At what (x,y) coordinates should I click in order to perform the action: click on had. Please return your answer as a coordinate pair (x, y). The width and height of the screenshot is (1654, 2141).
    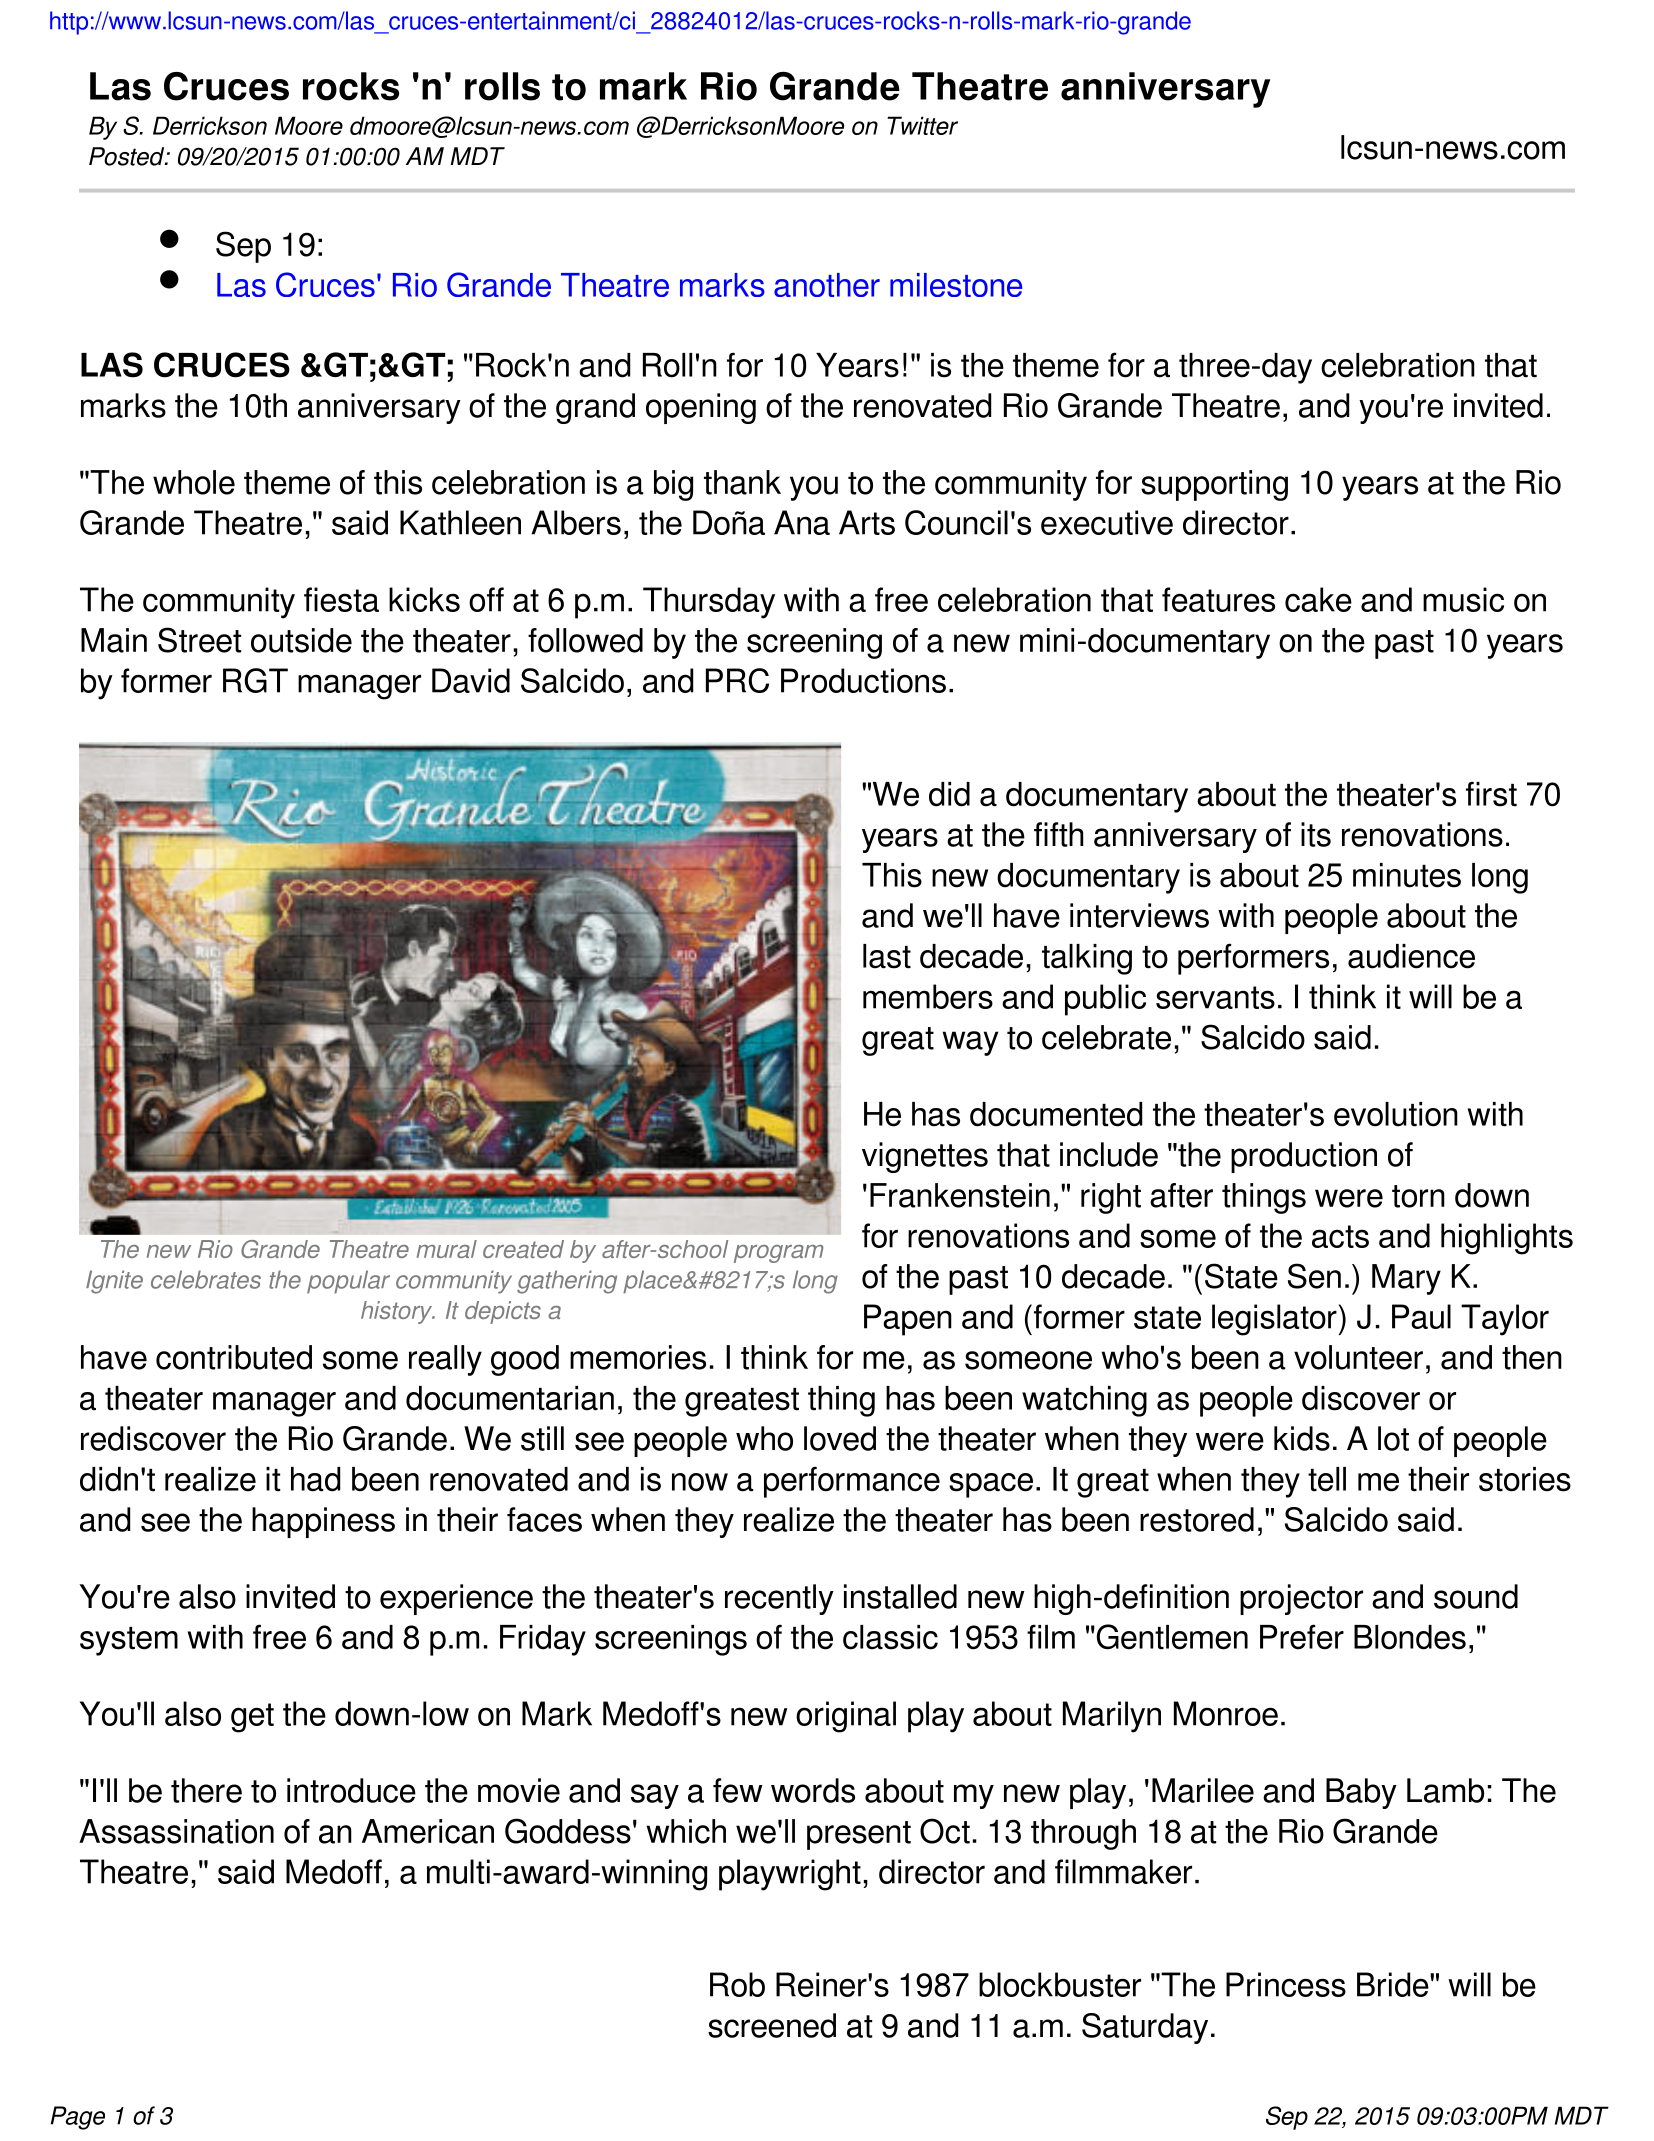
    Looking at the image, I should click on (315, 1479).
